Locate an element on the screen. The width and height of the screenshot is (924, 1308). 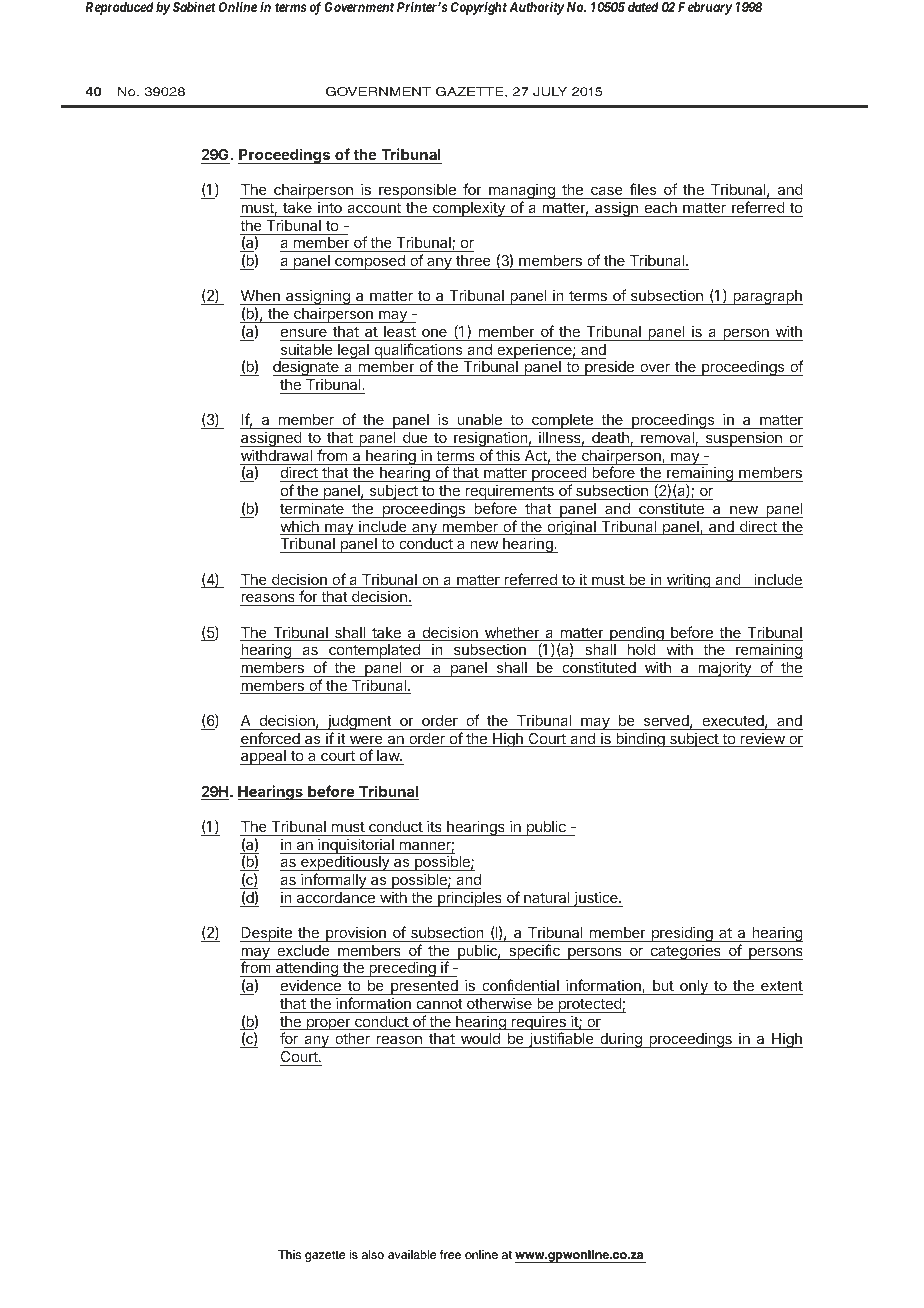
Reproduced is located at coordinates (119, 8).
